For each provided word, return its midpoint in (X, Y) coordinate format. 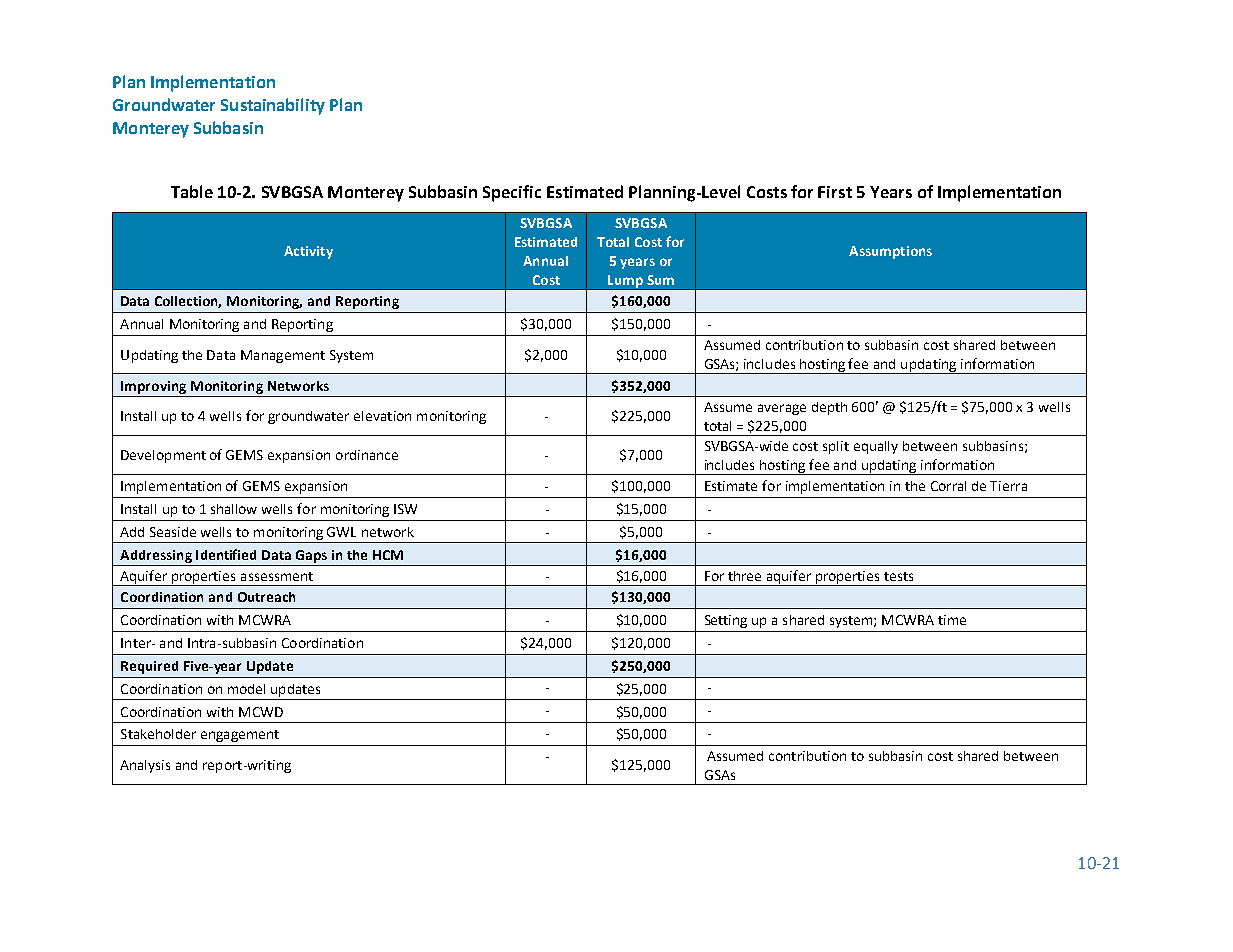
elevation (382, 416)
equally (876, 447)
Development (163, 456)
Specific (512, 193)
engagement (240, 736)
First (835, 192)
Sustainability (273, 106)
